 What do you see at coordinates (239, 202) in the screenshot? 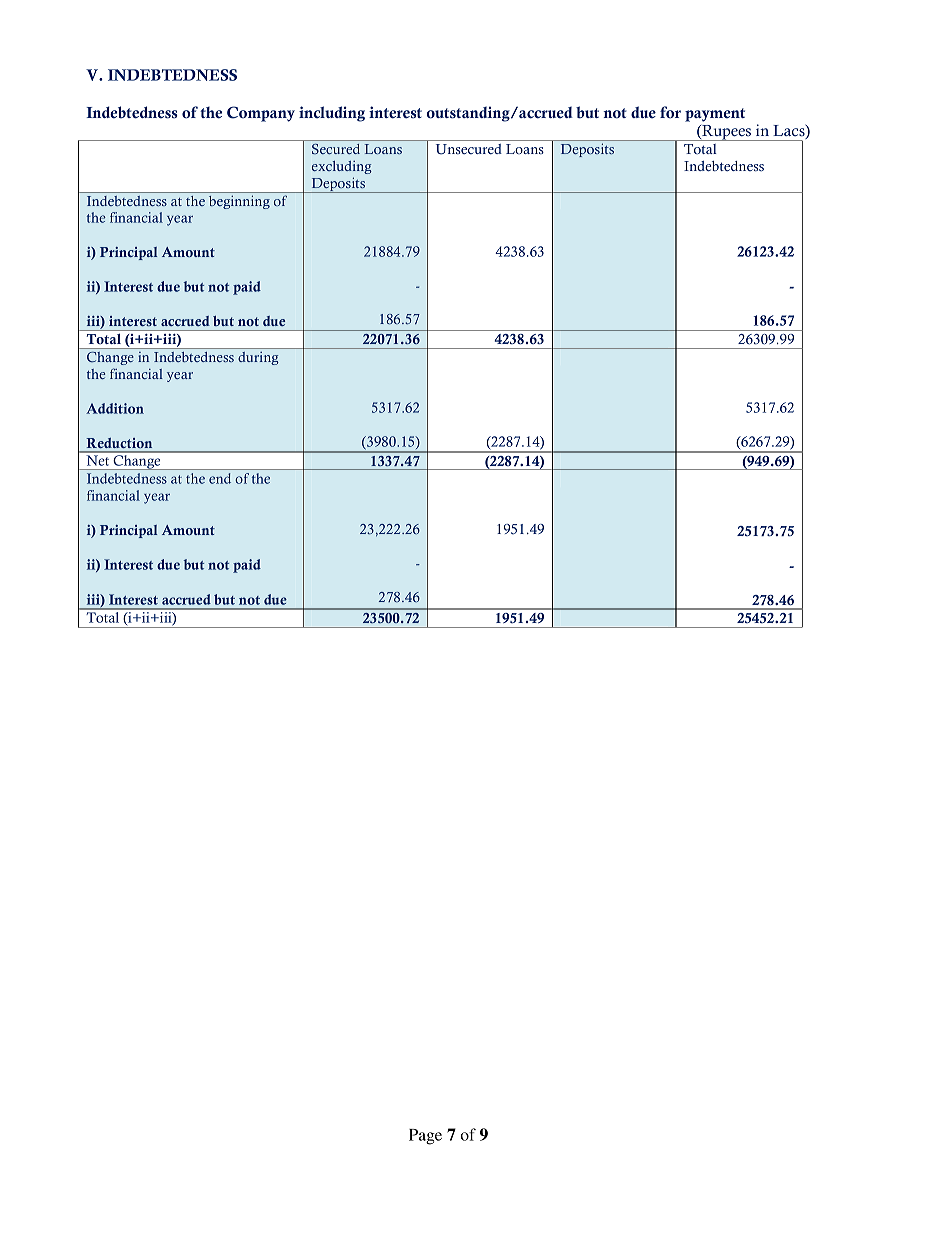
I see `beginning` at bounding box center [239, 202].
